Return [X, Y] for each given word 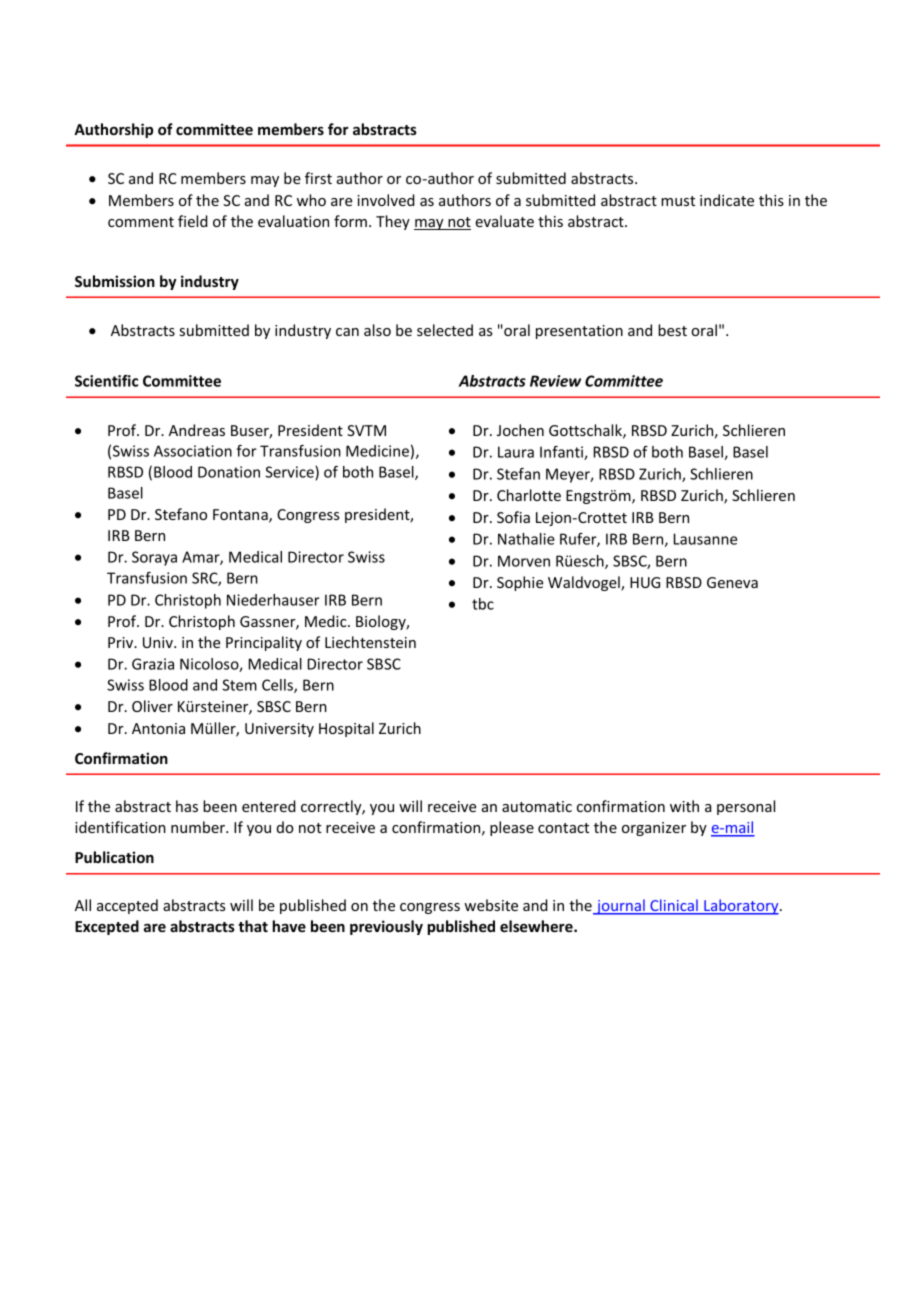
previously [386, 927]
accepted [127, 906]
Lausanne [705, 539]
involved [386, 200]
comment [141, 222]
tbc [483, 604]
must [678, 201]
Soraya [154, 558]
